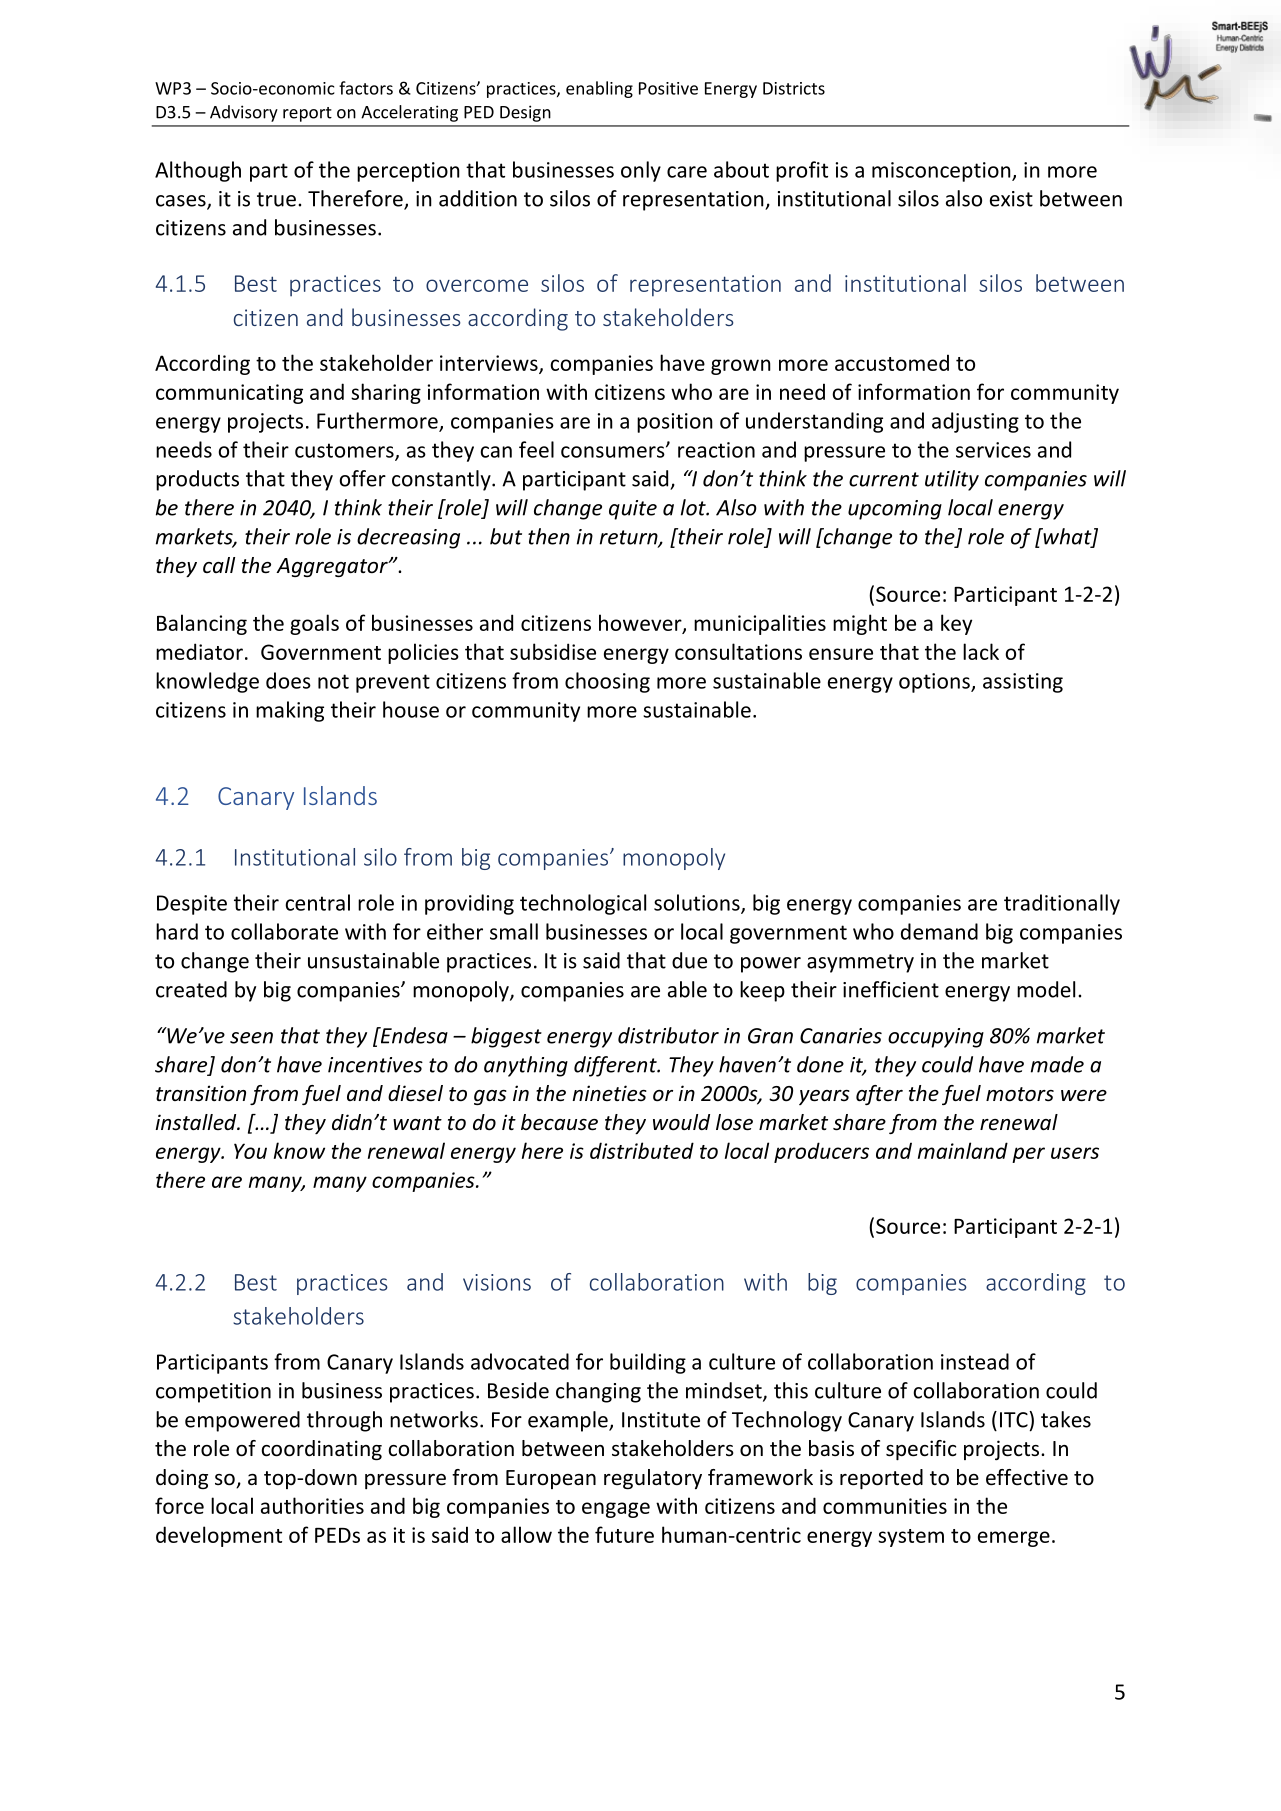 The image size is (1281, 1811). I want to click on only, so click(641, 171).
